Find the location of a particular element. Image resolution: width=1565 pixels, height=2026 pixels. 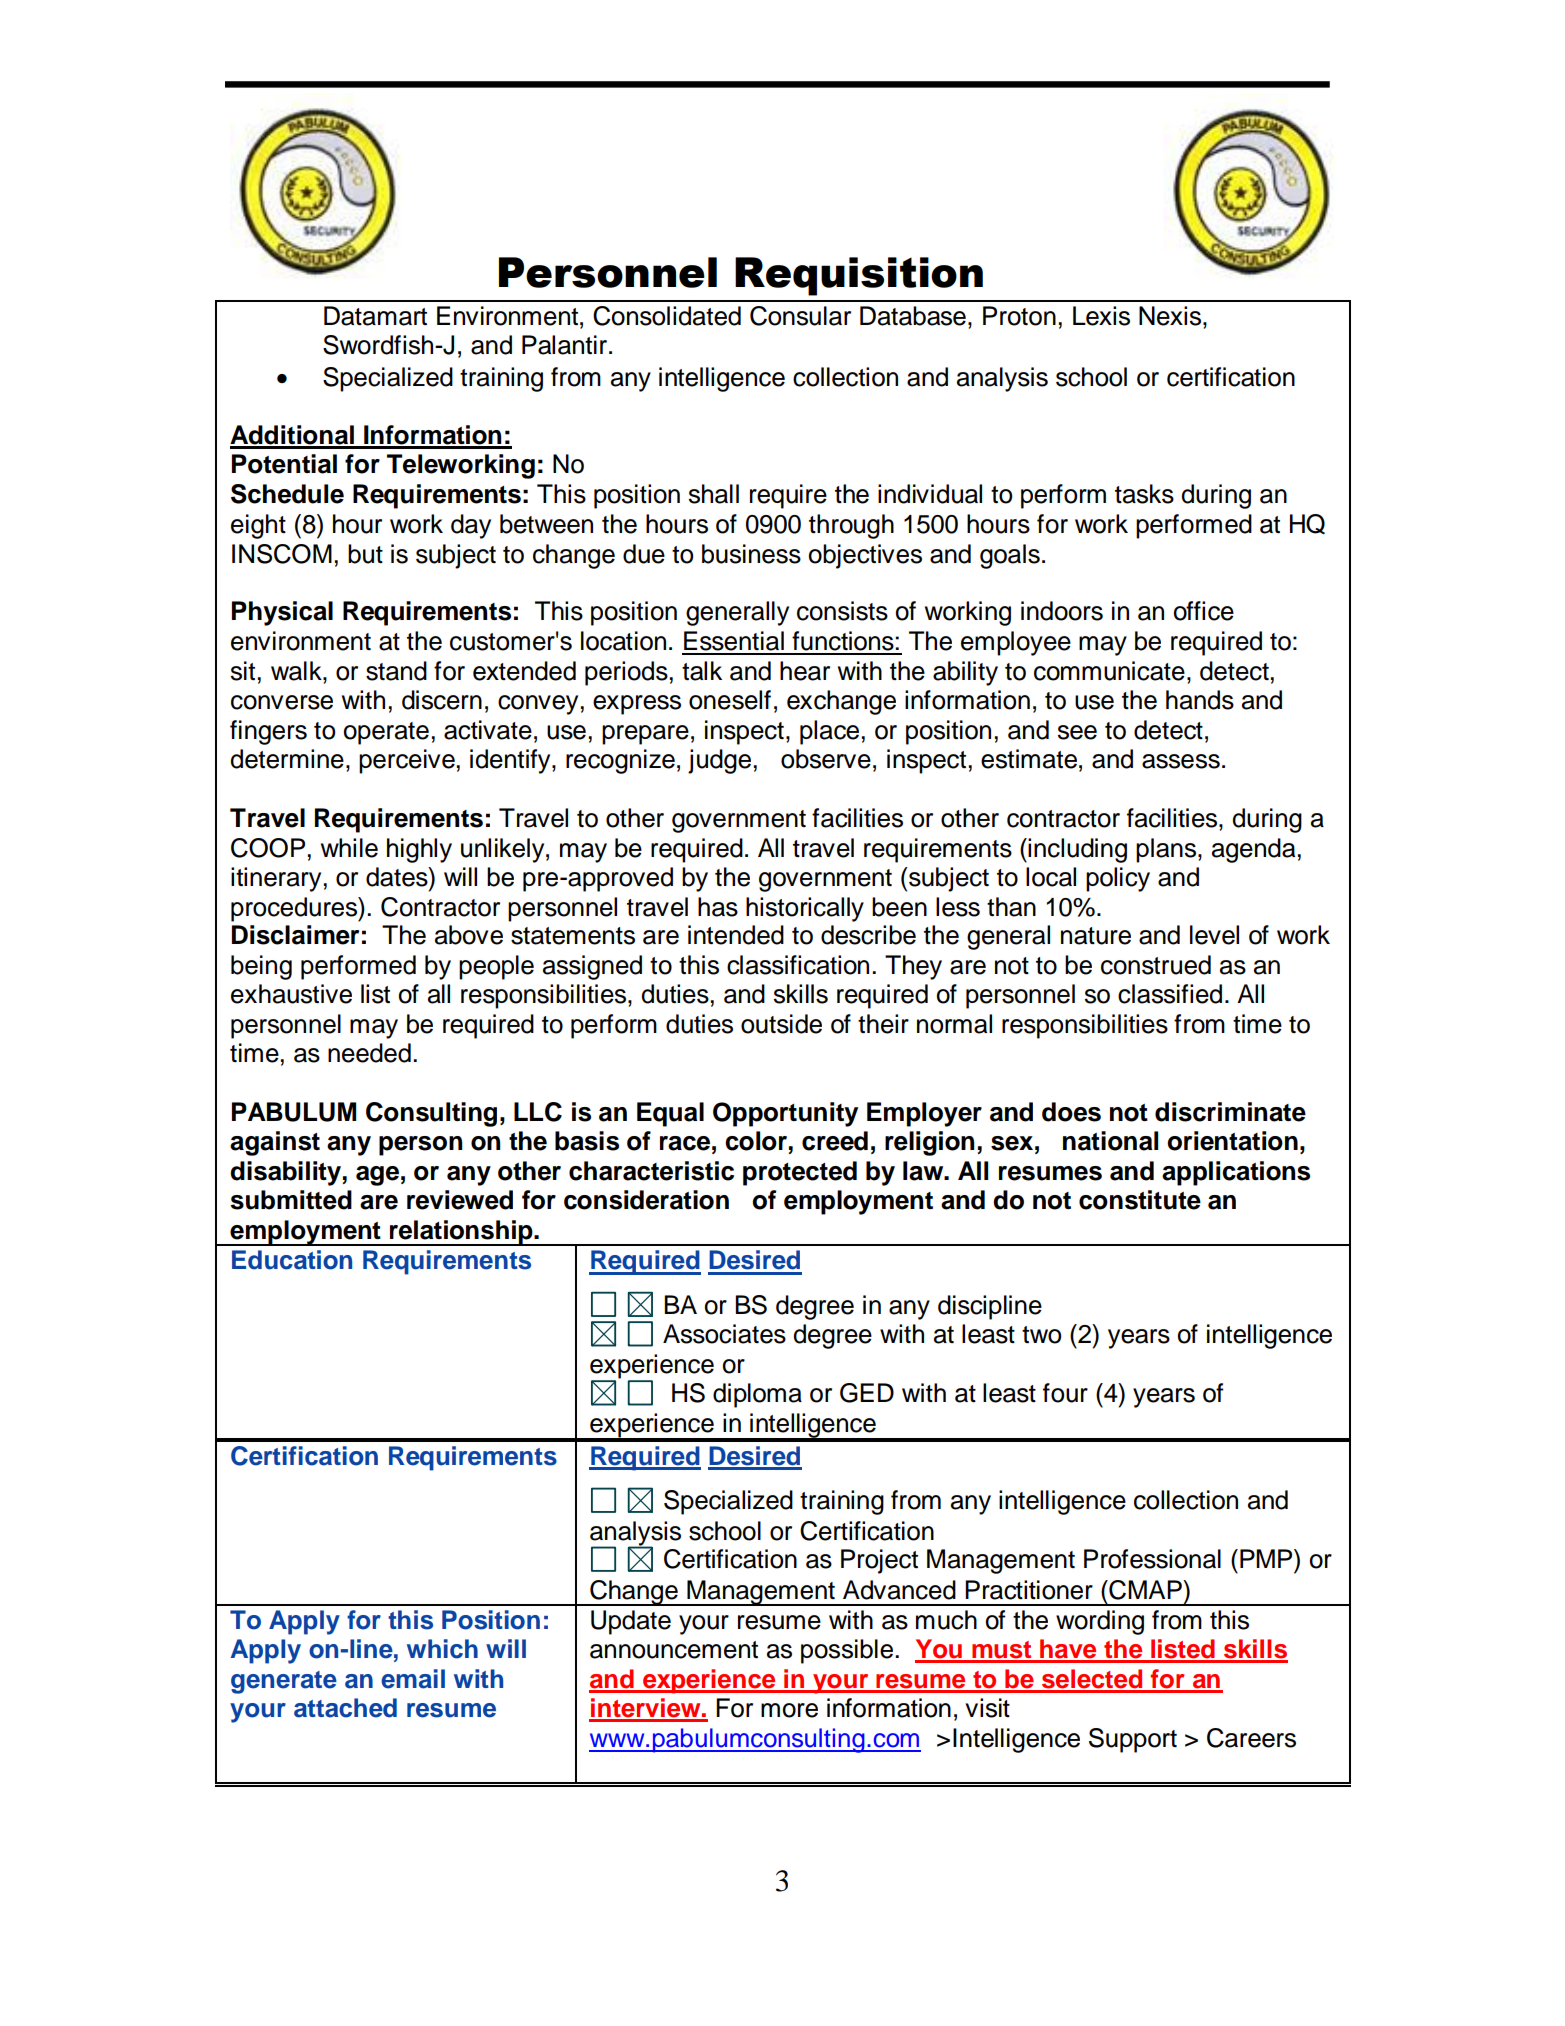

classified is located at coordinates (1170, 994).
